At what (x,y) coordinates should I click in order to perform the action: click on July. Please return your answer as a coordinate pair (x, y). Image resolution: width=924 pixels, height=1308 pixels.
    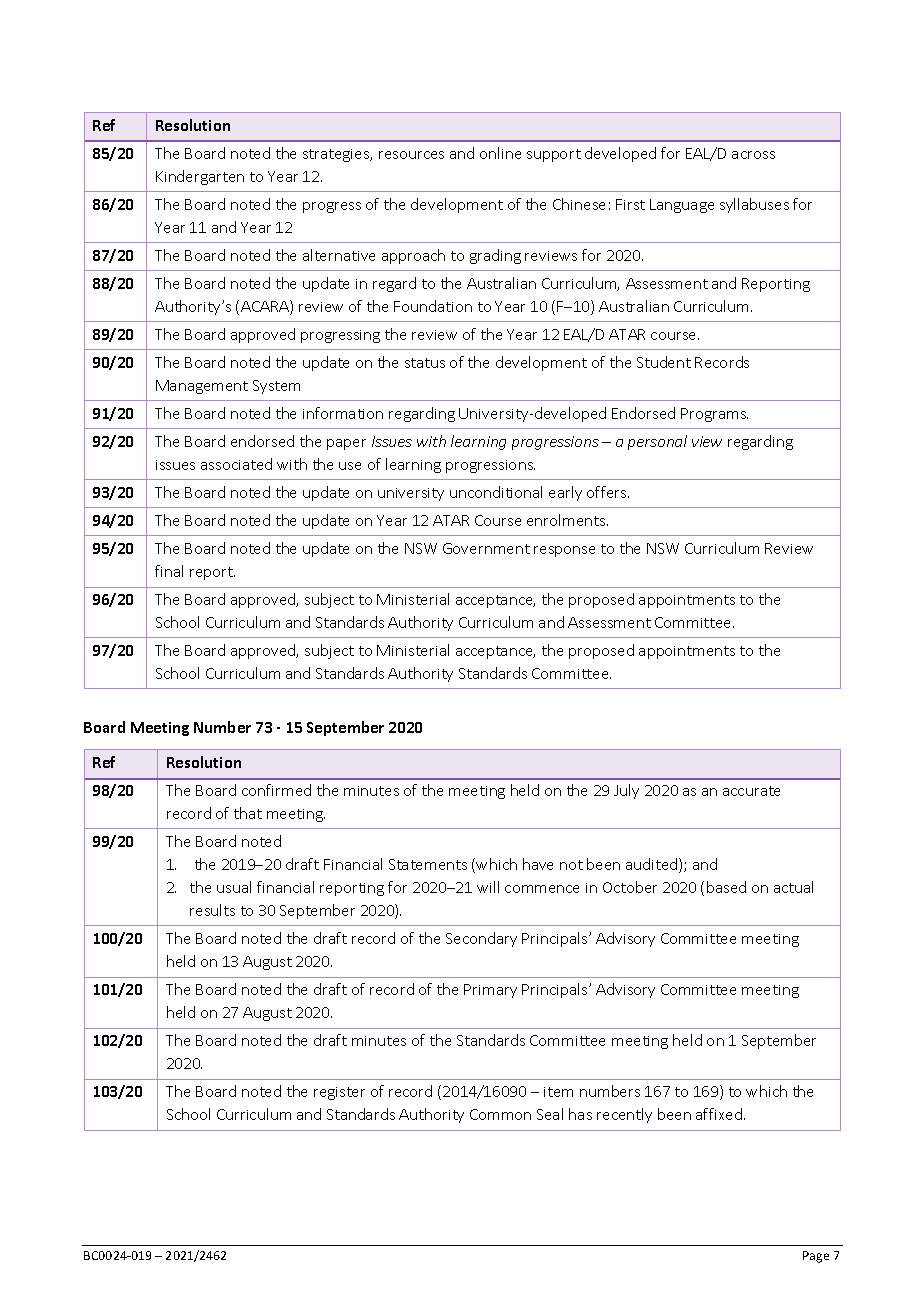
    Looking at the image, I should click on (626, 791).
